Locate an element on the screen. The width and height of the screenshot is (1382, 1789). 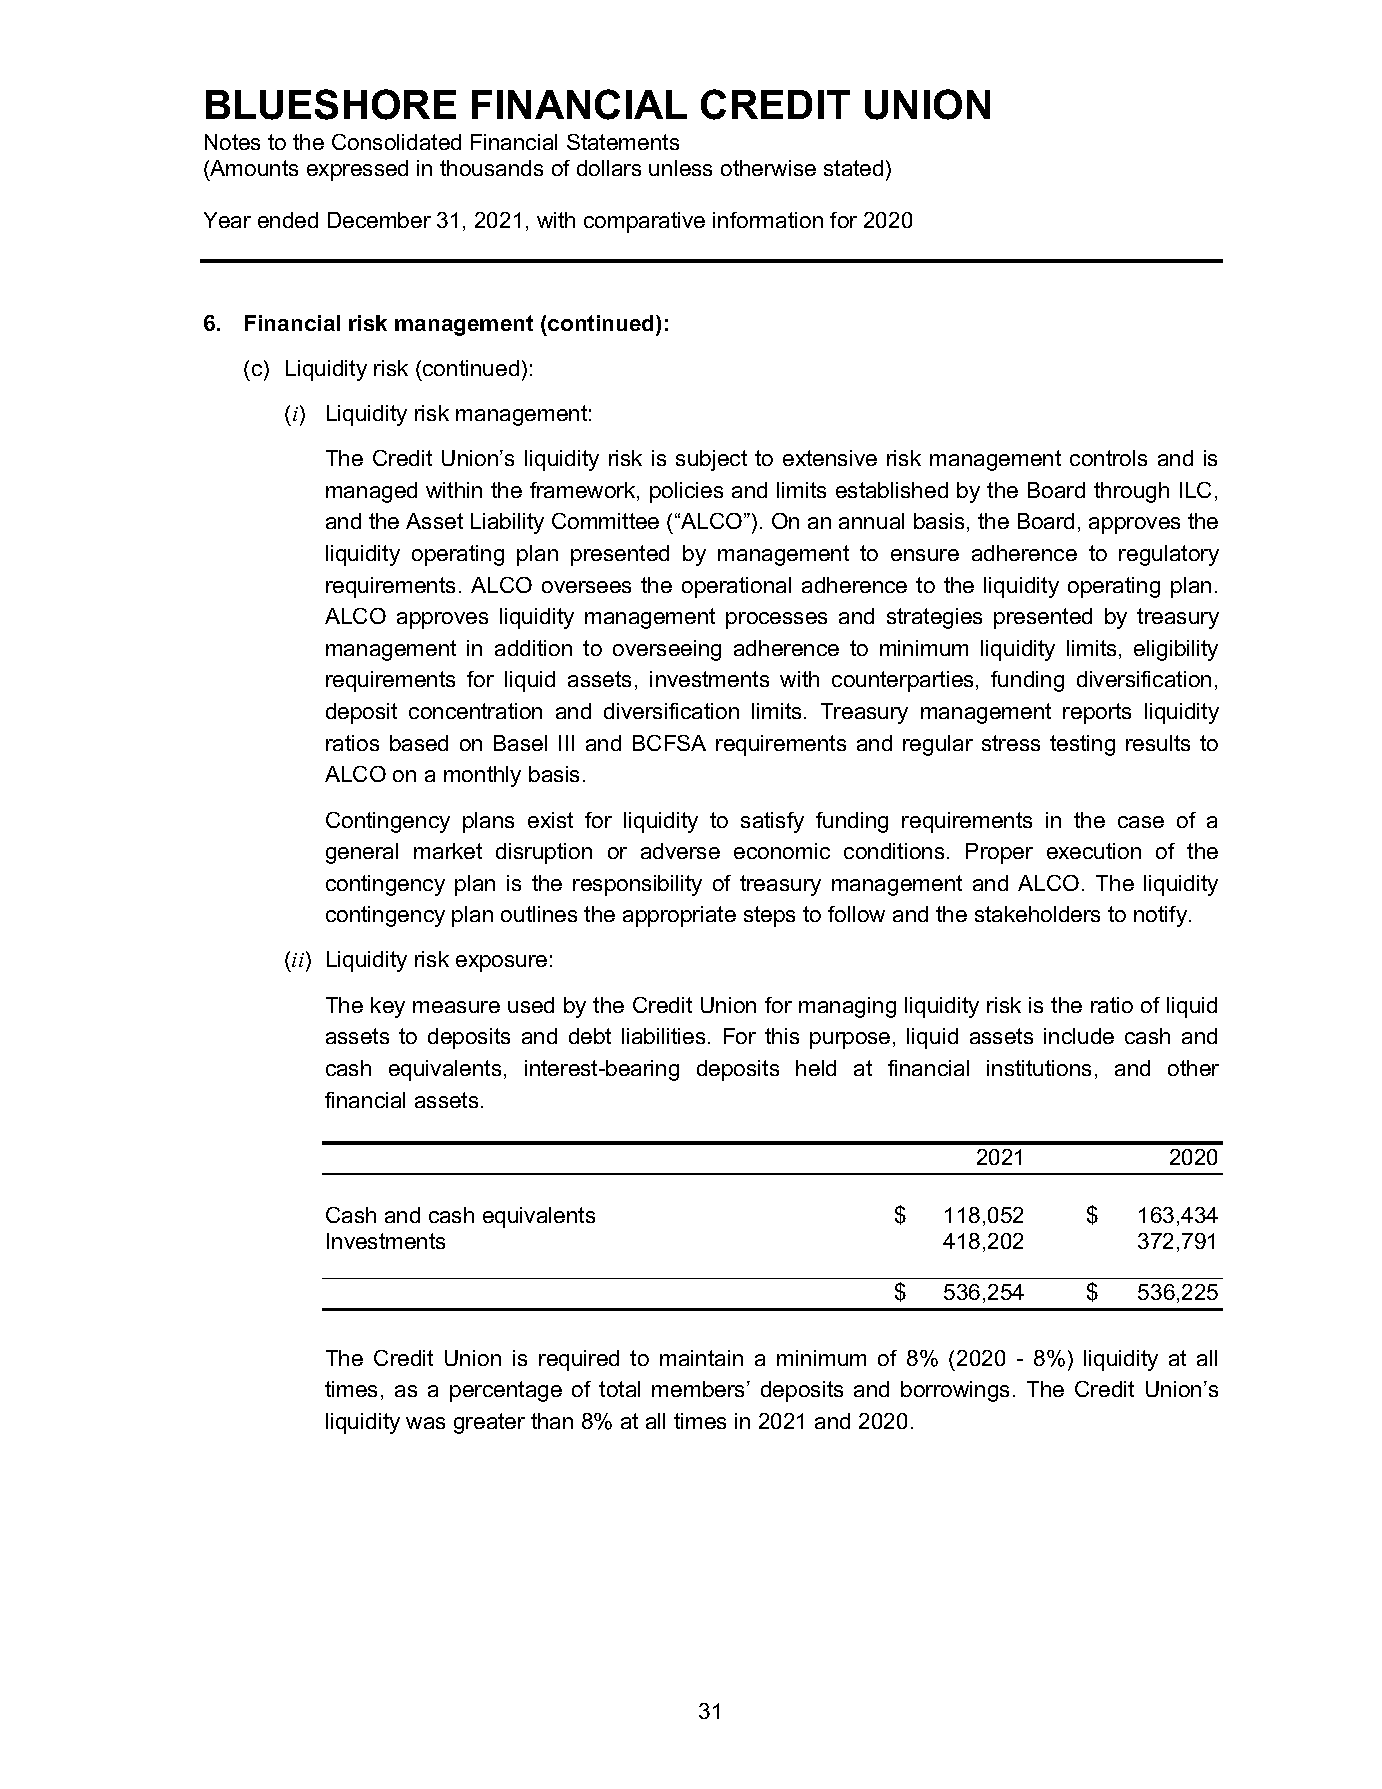
expressed is located at coordinates (357, 170).
